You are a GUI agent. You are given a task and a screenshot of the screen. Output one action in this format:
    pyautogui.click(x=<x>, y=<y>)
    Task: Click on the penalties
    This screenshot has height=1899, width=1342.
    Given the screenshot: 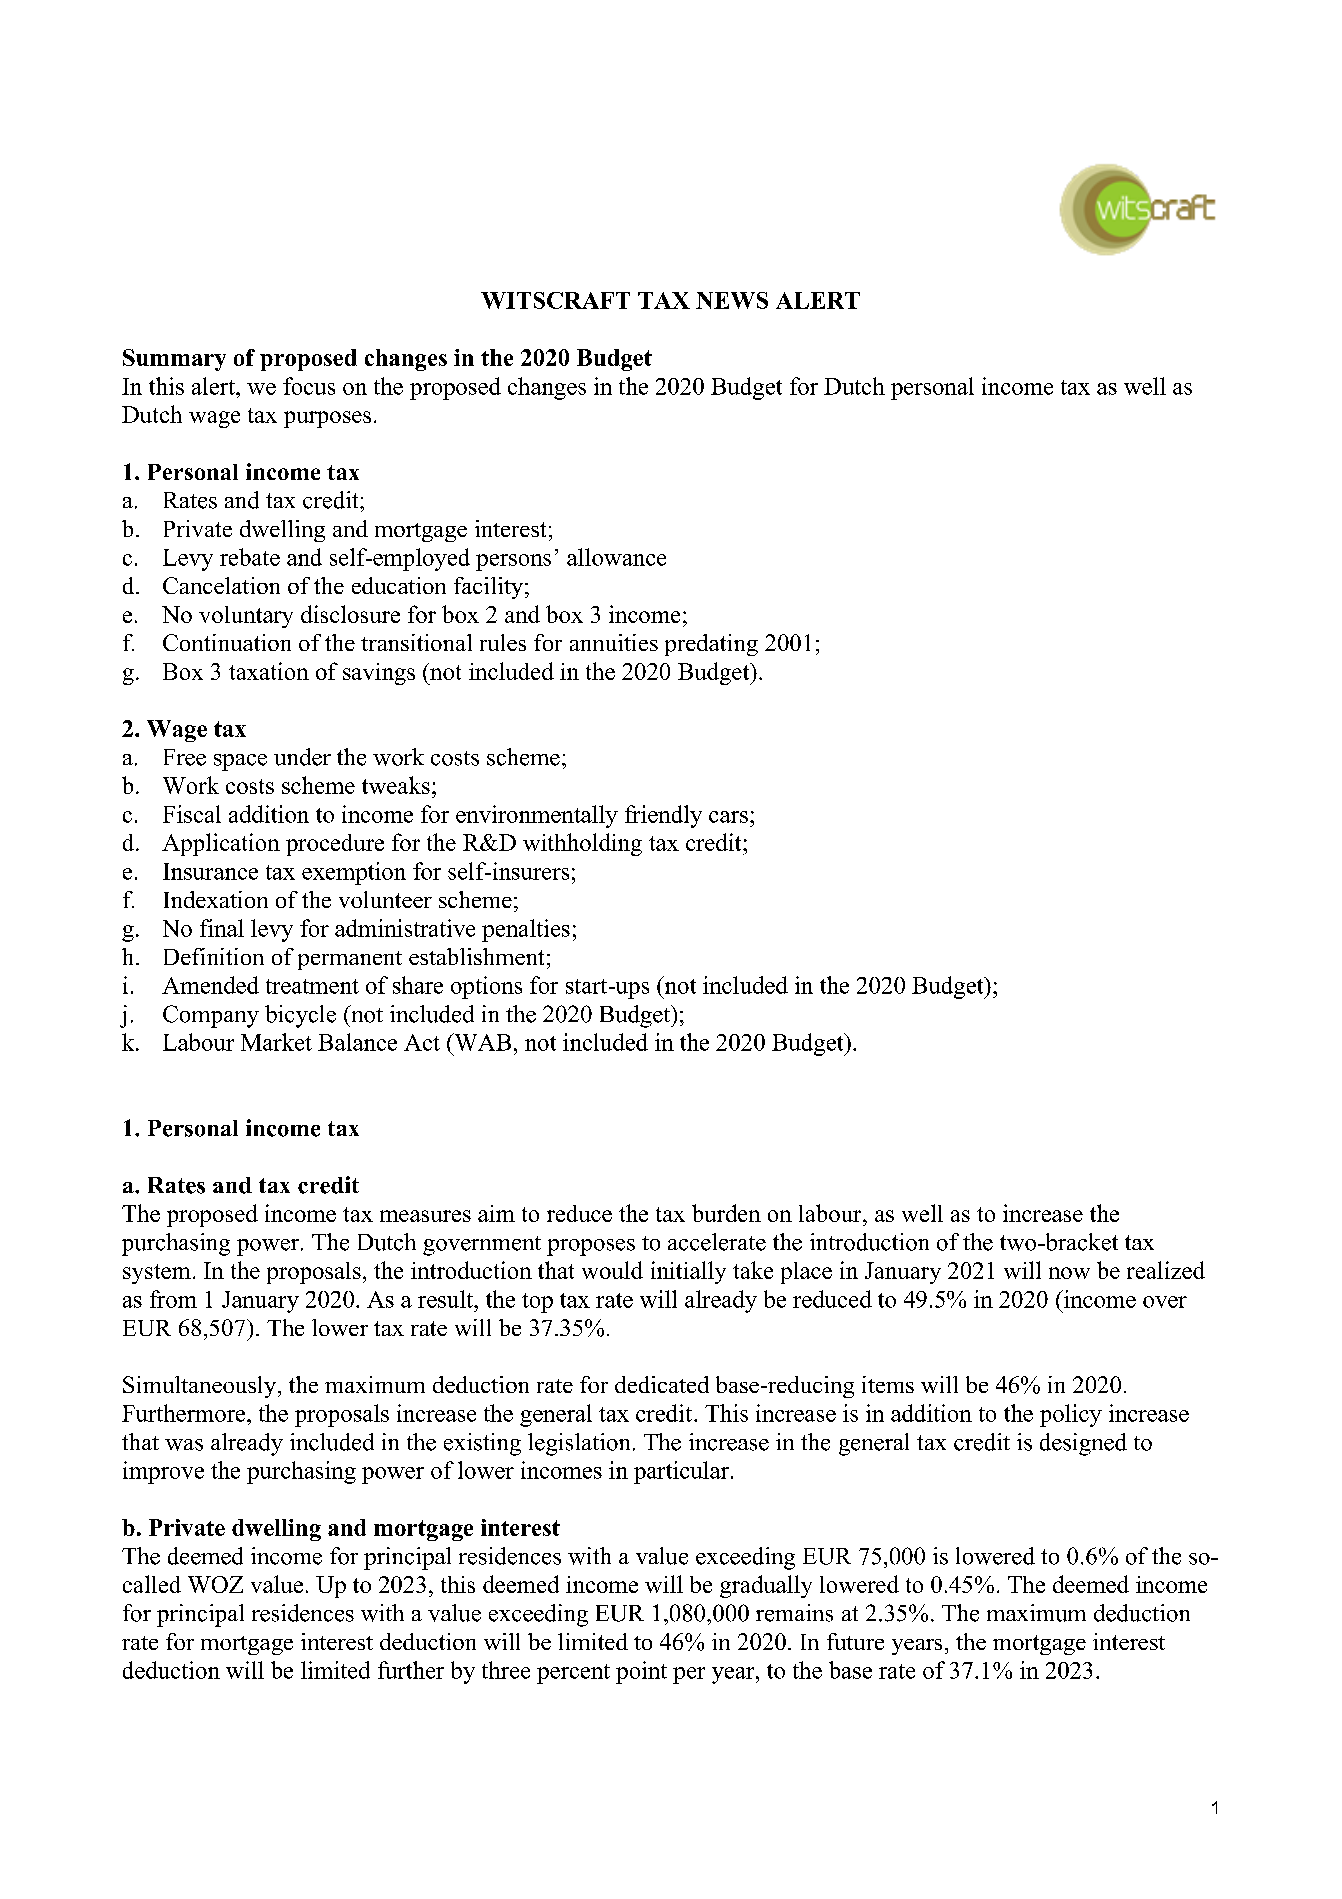 What is the action you would take?
    pyautogui.click(x=526, y=930)
